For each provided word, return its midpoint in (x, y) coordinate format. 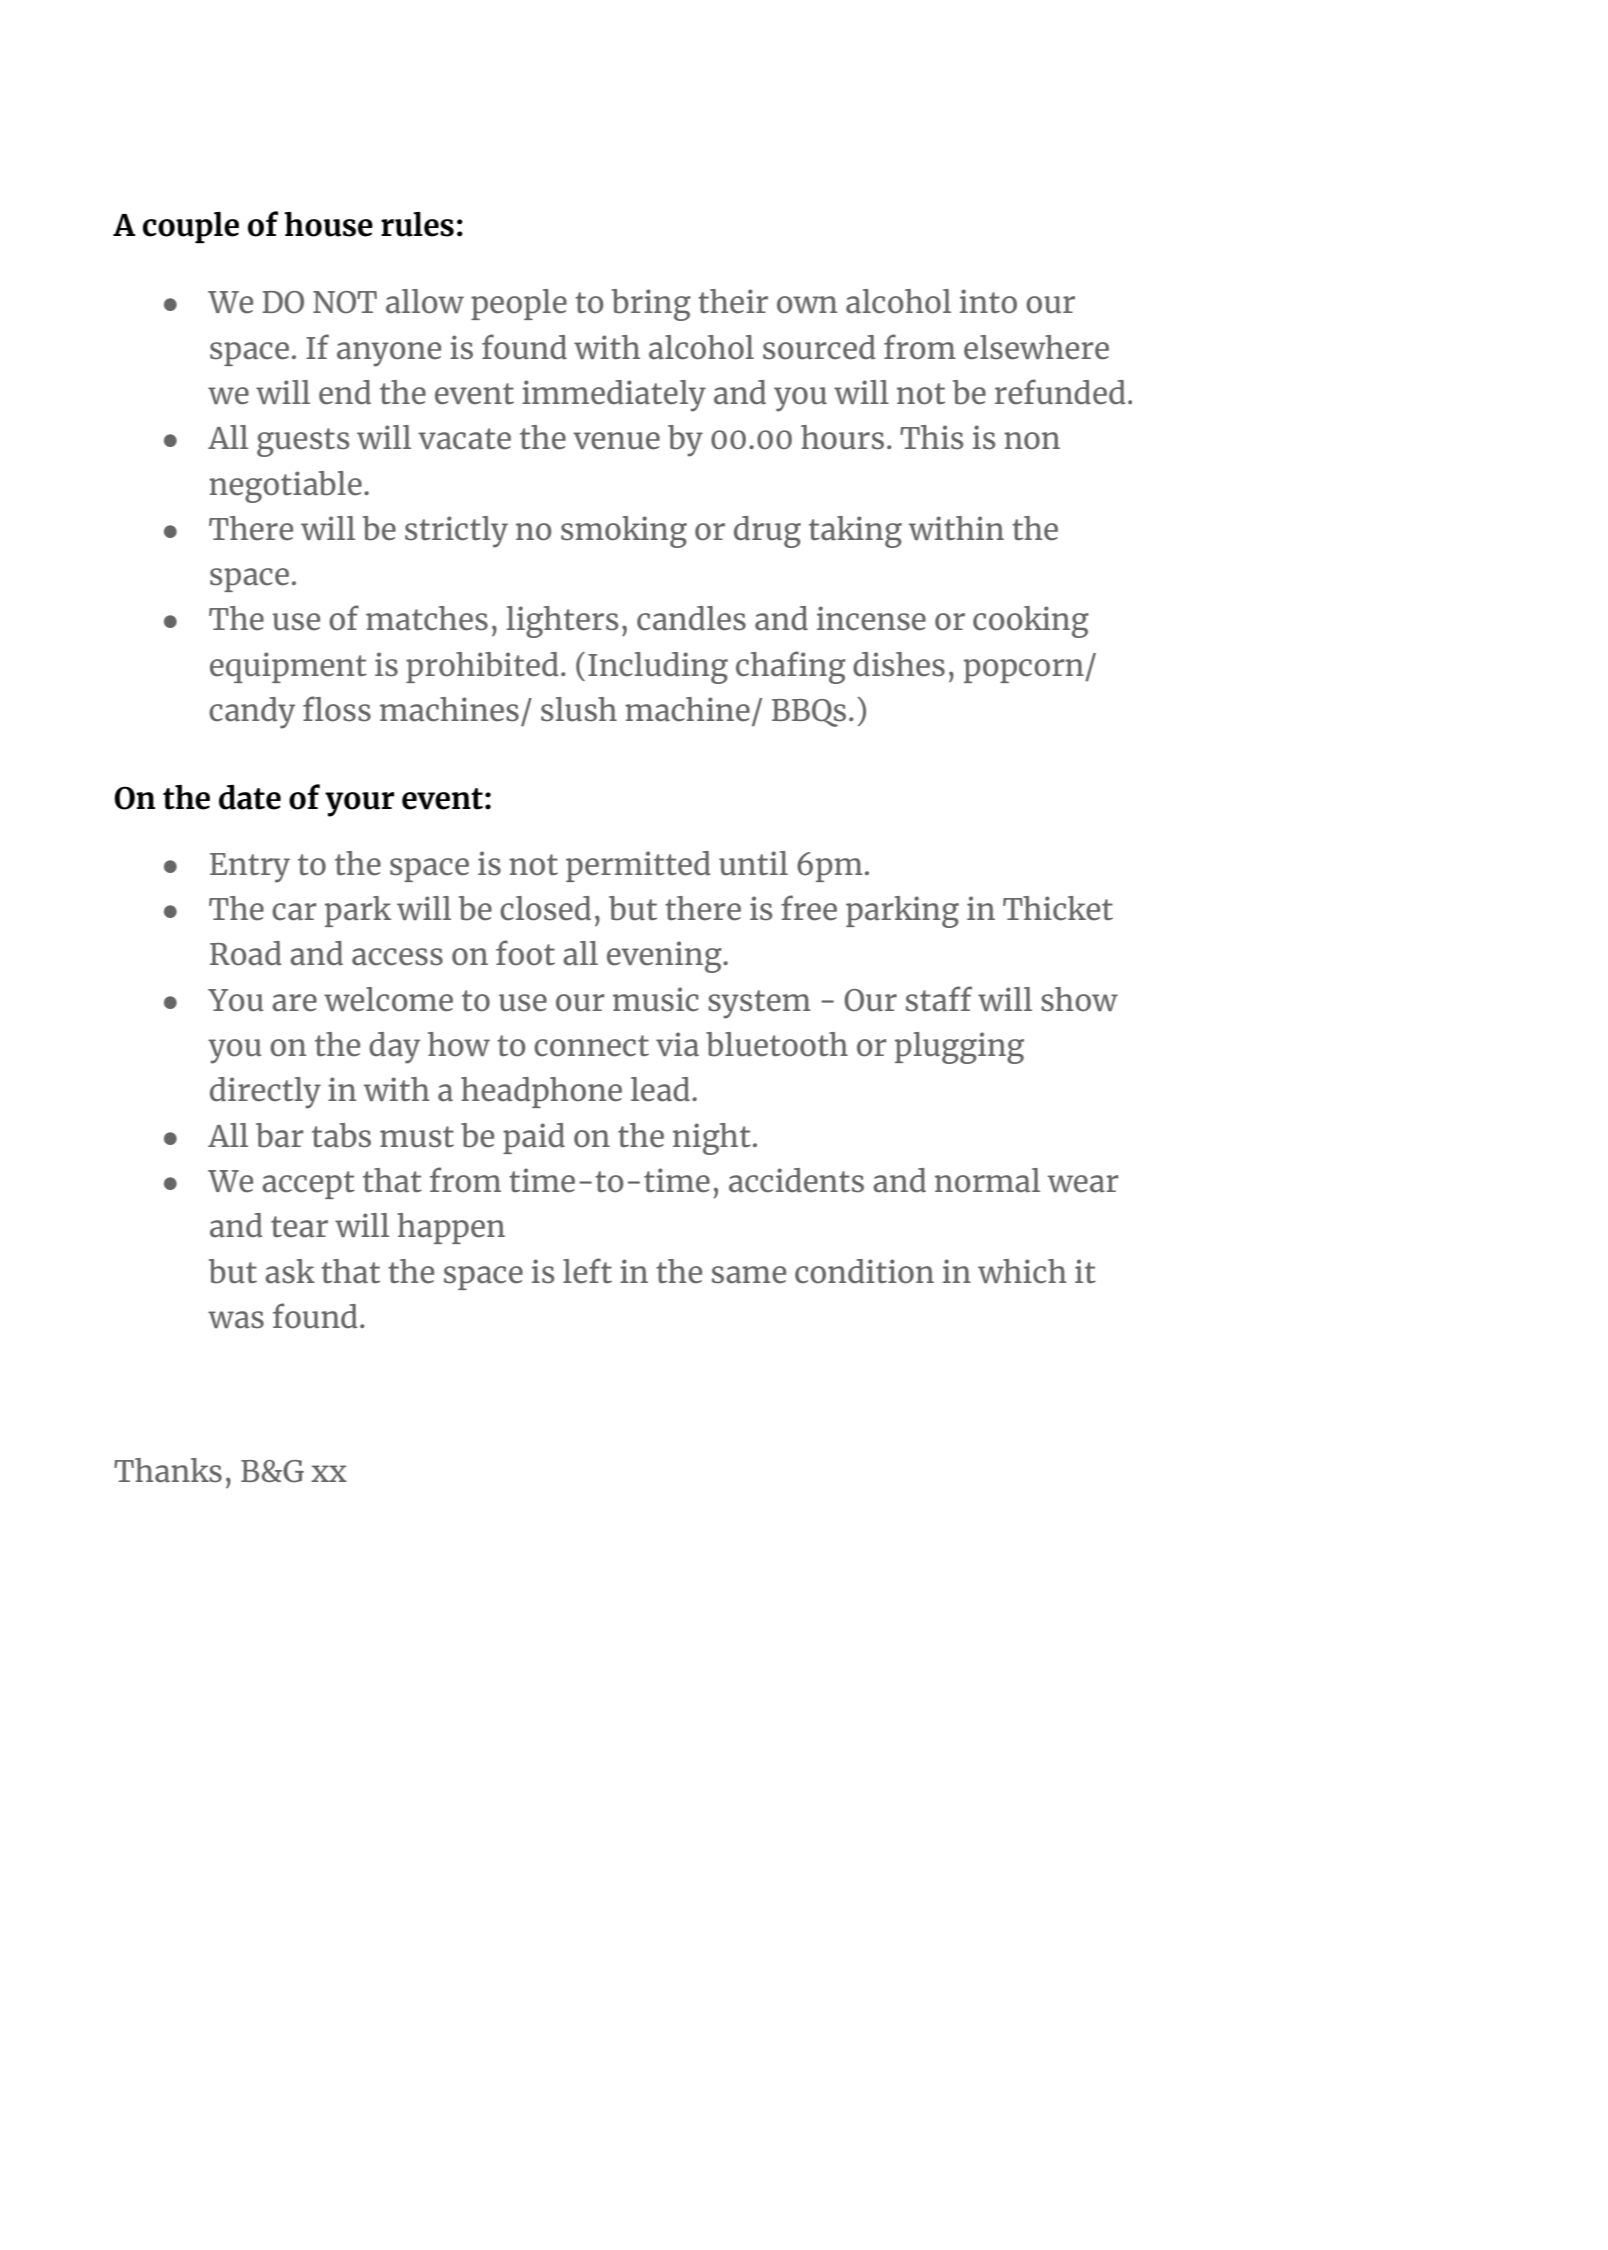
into (988, 301)
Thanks (168, 1470)
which (1022, 1271)
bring (651, 305)
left (587, 1271)
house (328, 224)
